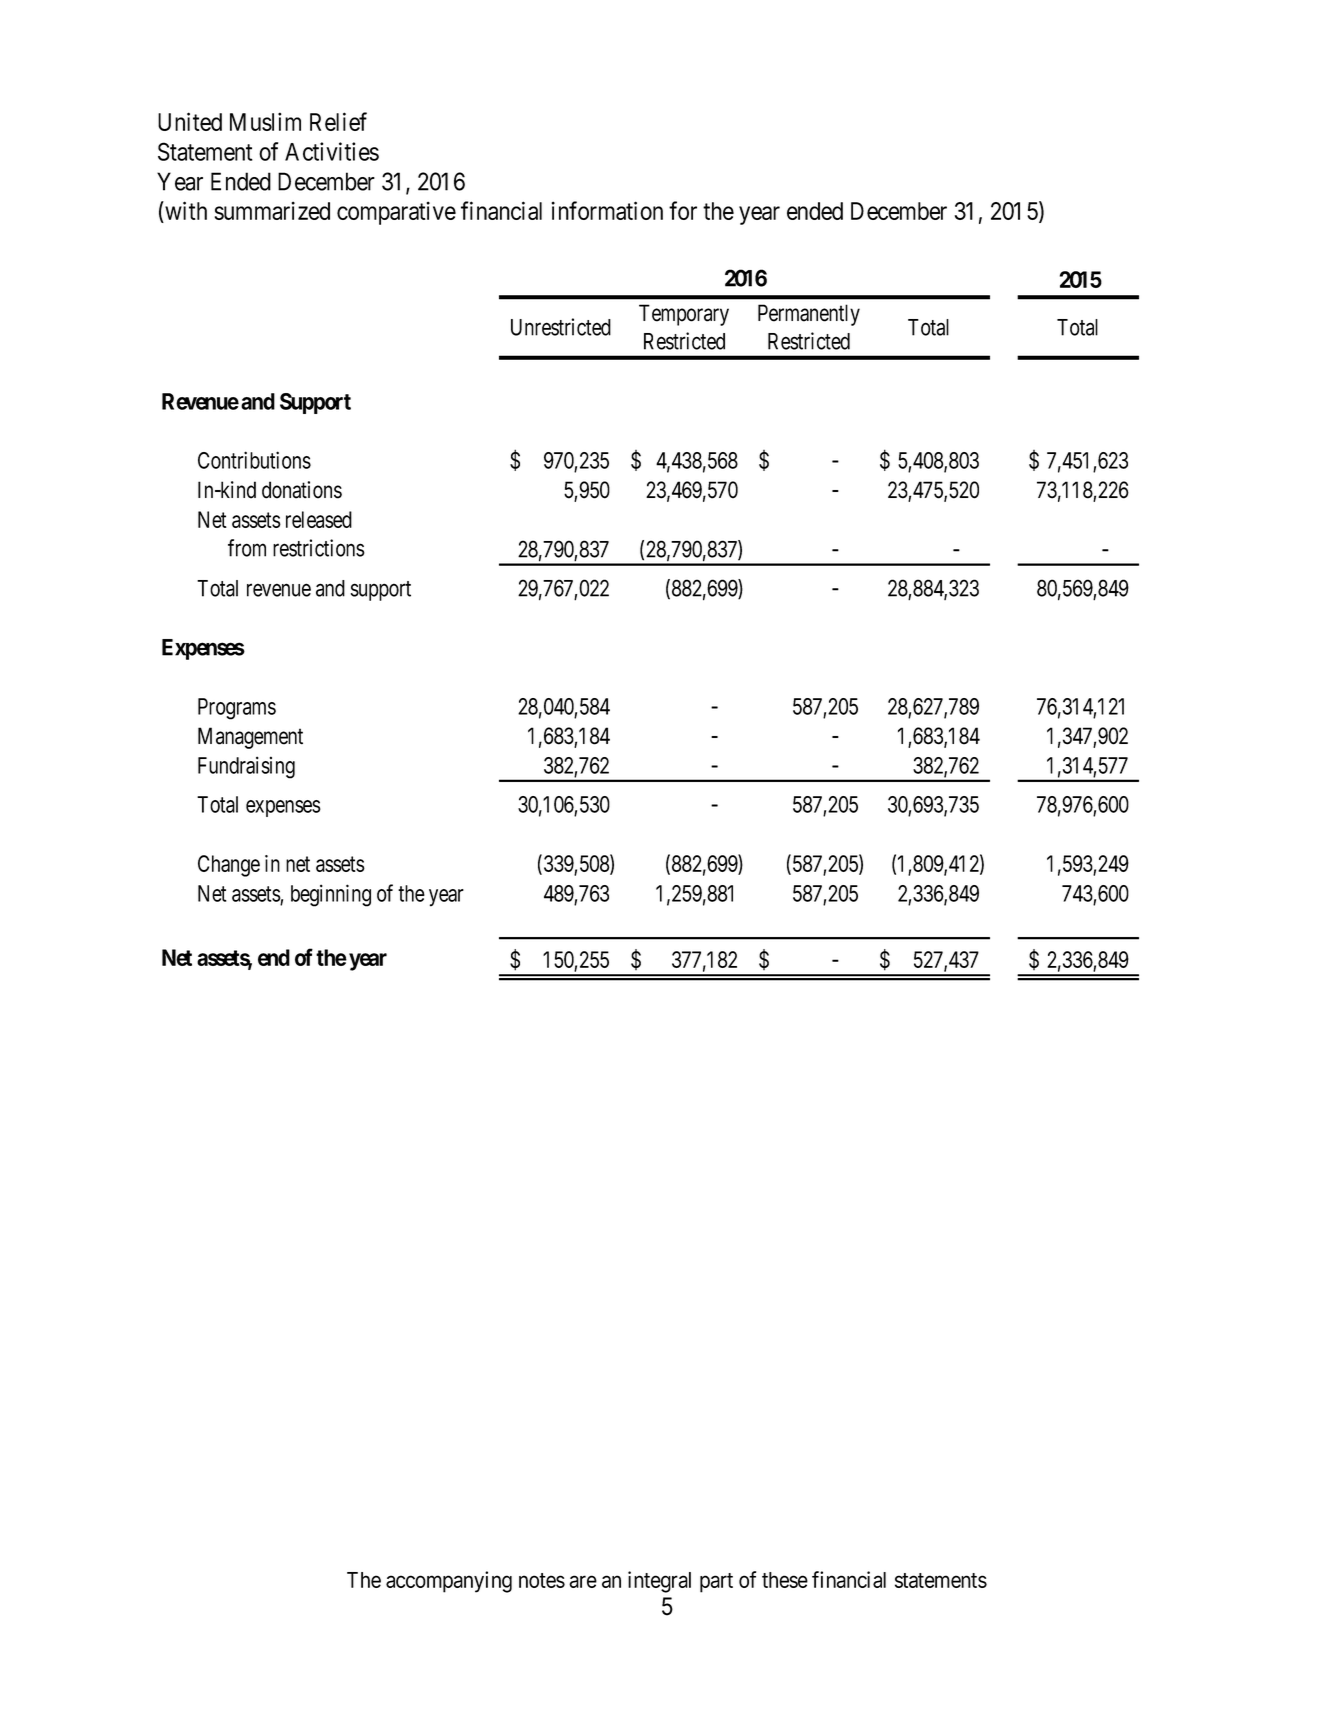  Describe the element at coordinates (607, 210) in the page. I see `information` at that location.
